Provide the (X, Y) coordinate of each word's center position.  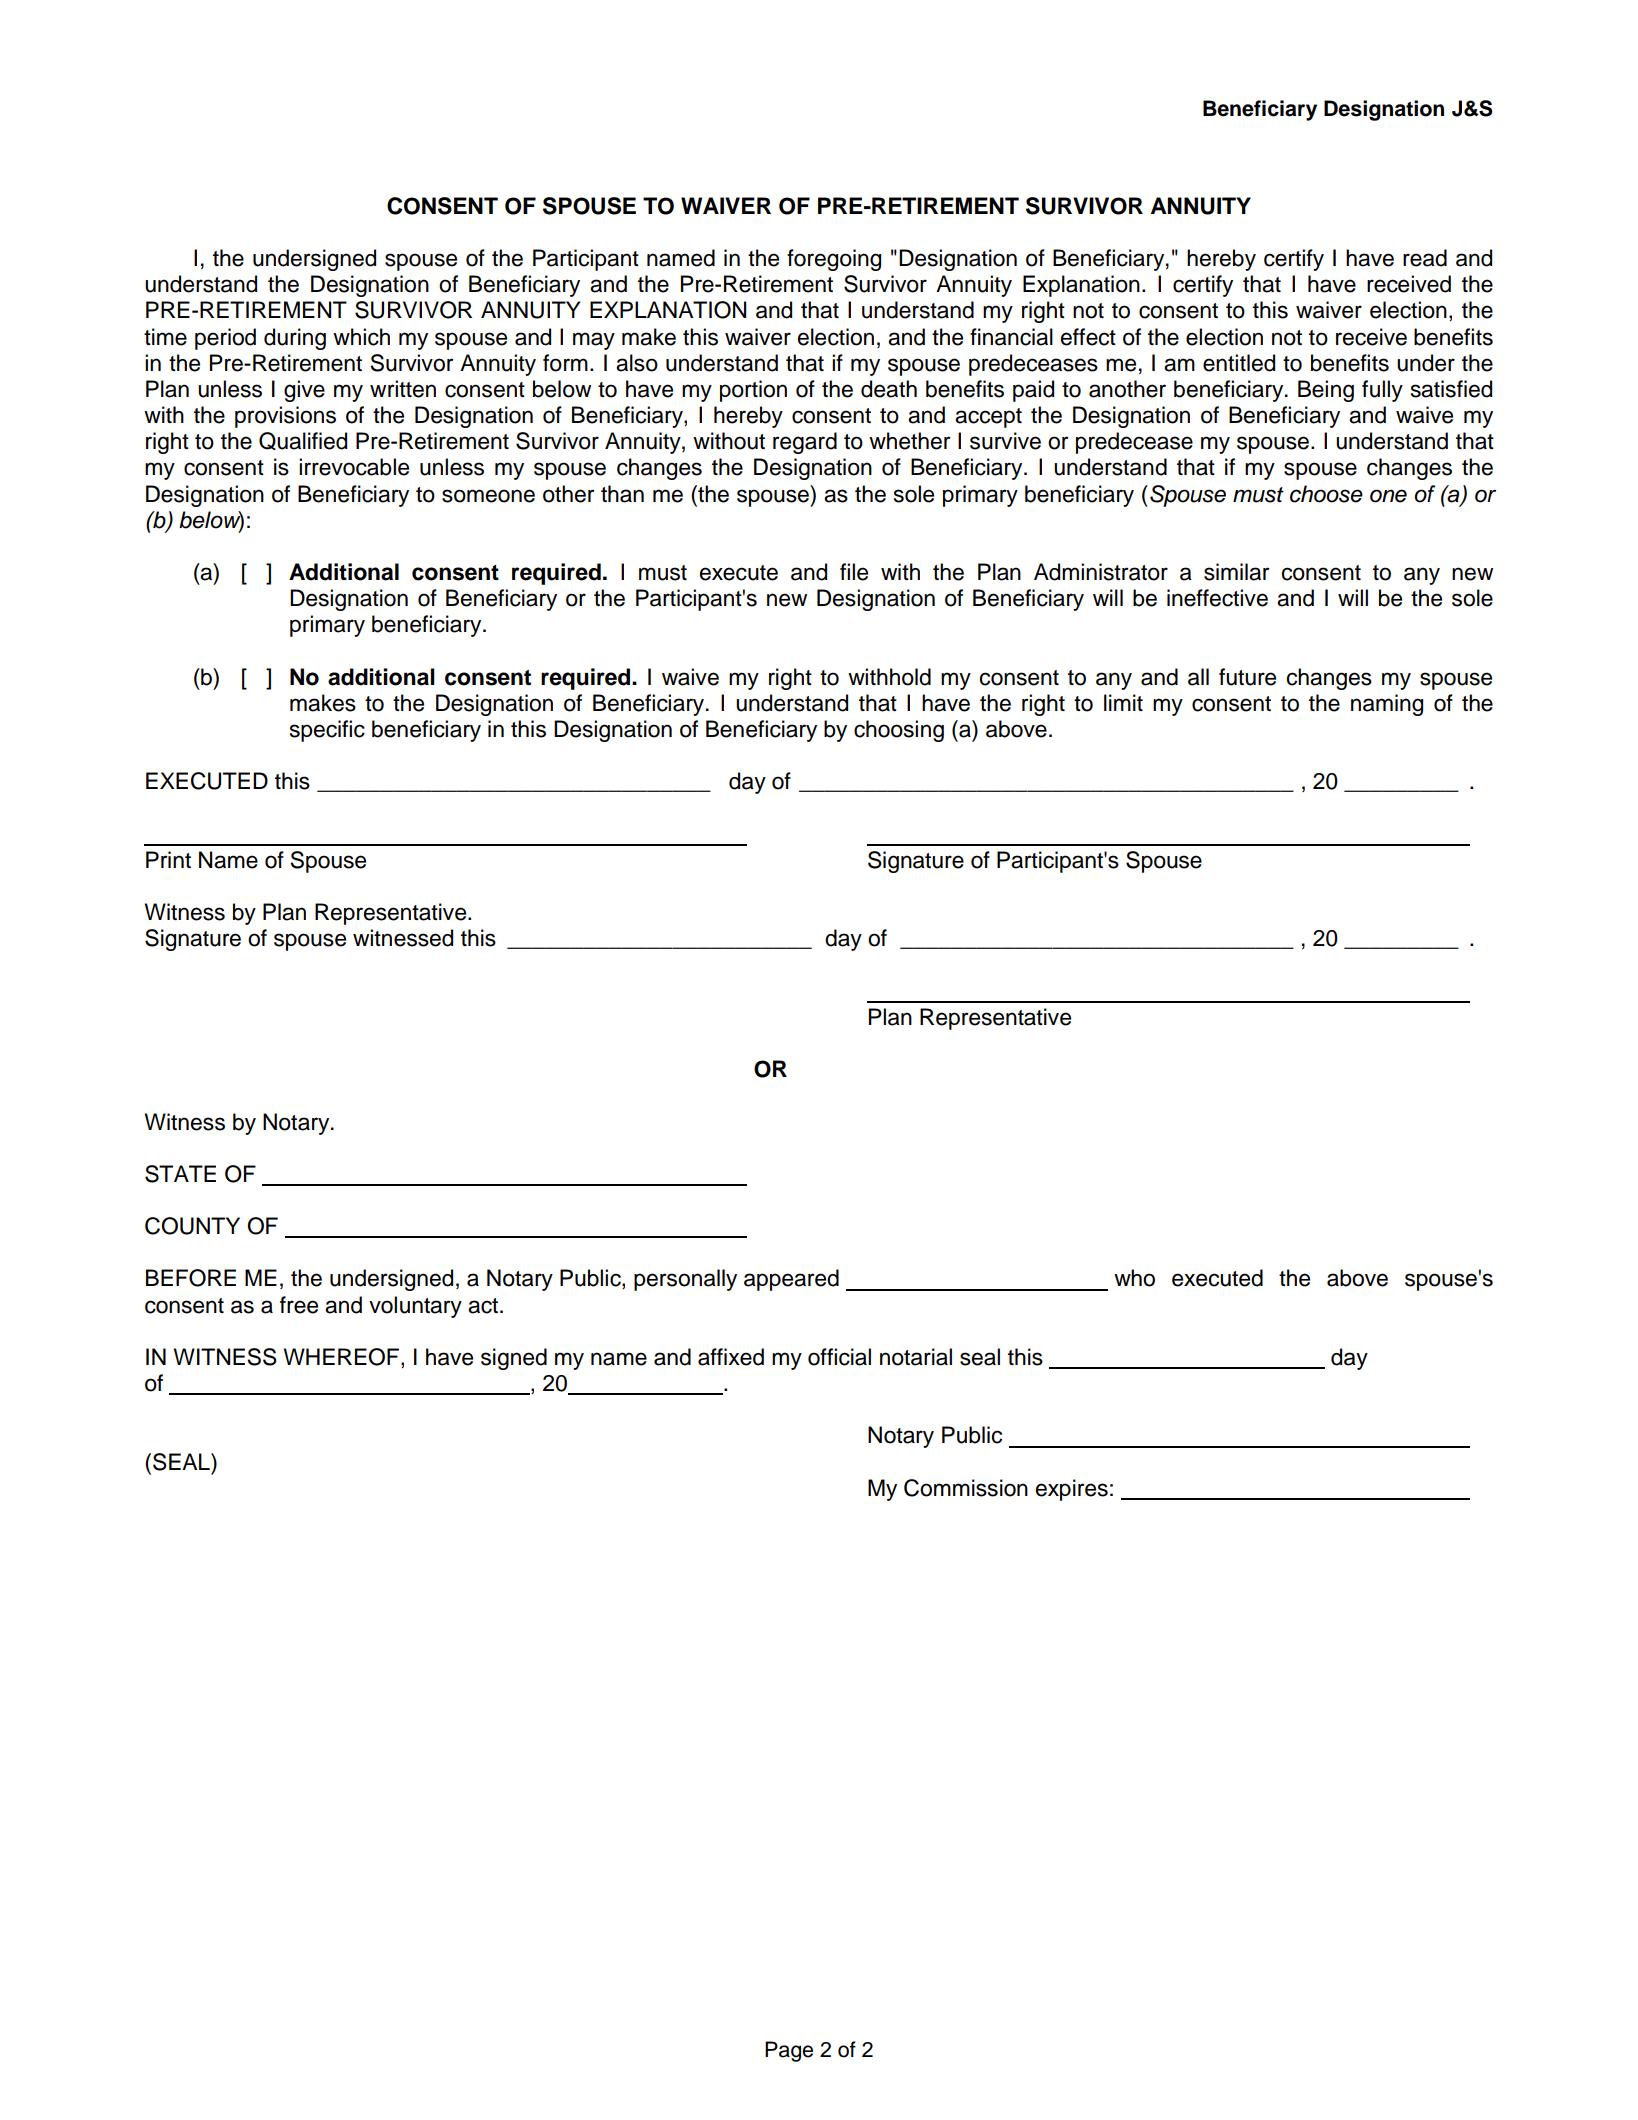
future (1247, 677)
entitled (1239, 363)
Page (789, 2051)
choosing (899, 731)
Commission (966, 1488)
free (299, 1305)
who (1134, 1278)
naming (1387, 705)
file (854, 572)
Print (168, 859)
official (839, 1357)
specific (327, 731)
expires (1072, 1490)
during (295, 339)
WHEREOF (343, 1358)
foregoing (834, 260)
